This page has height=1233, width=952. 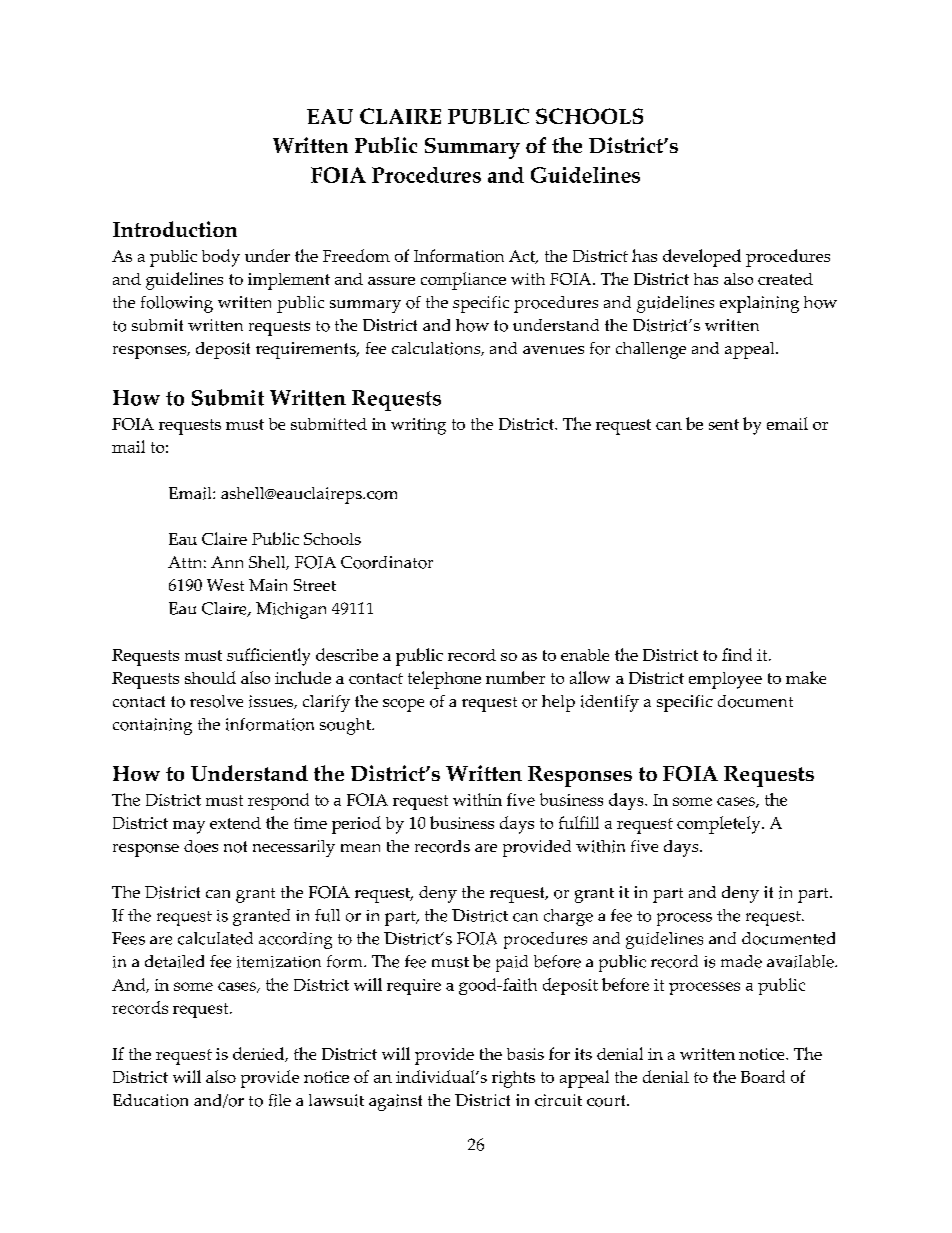 What do you see at coordinates (227, 562) in the page?
I see `Ann` at bounding box center [227, 562].
